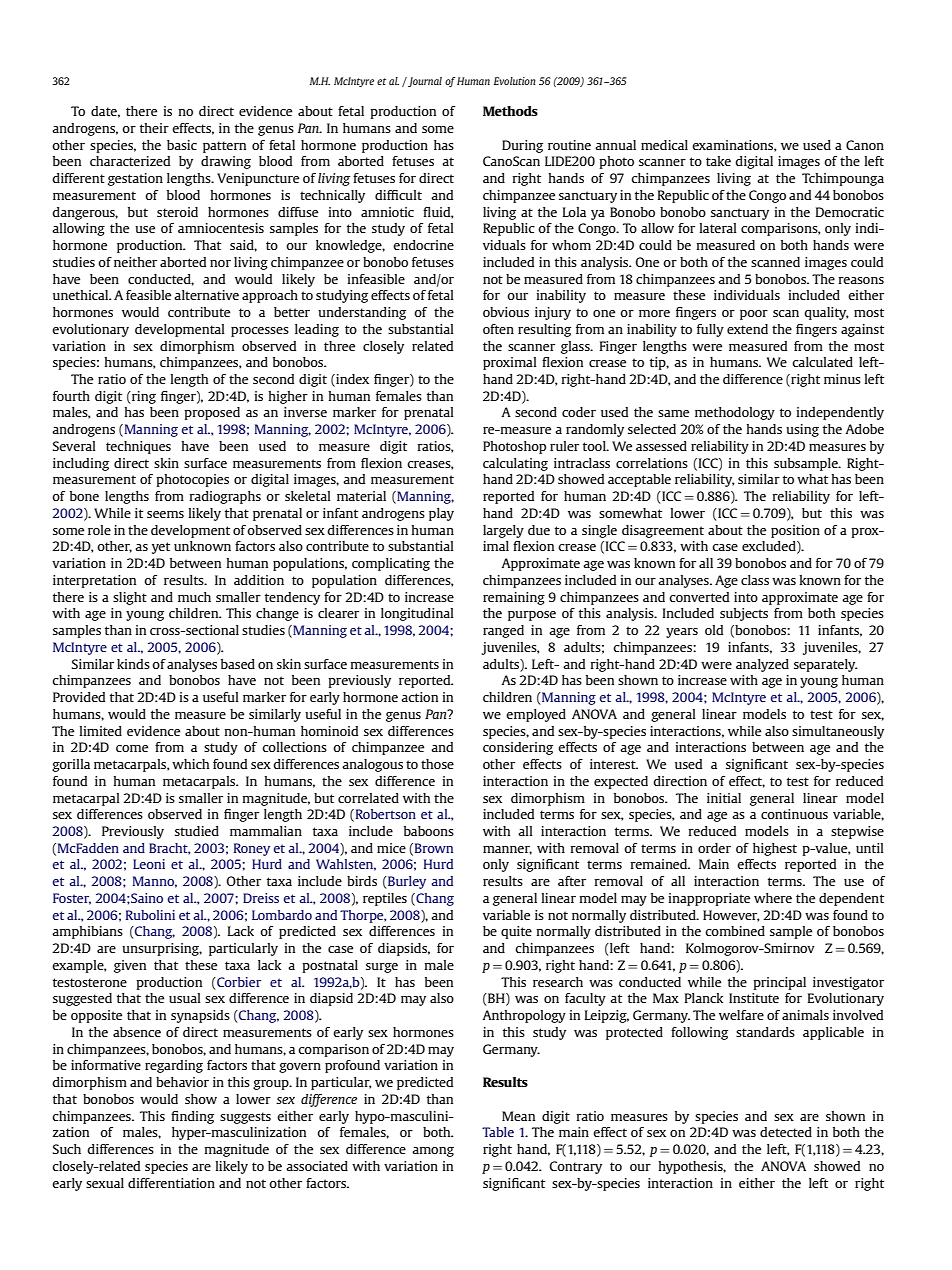 Image resolution: width=952 pixels, height=1270 pixels. I want to click on kinds, so click(133, 664).
